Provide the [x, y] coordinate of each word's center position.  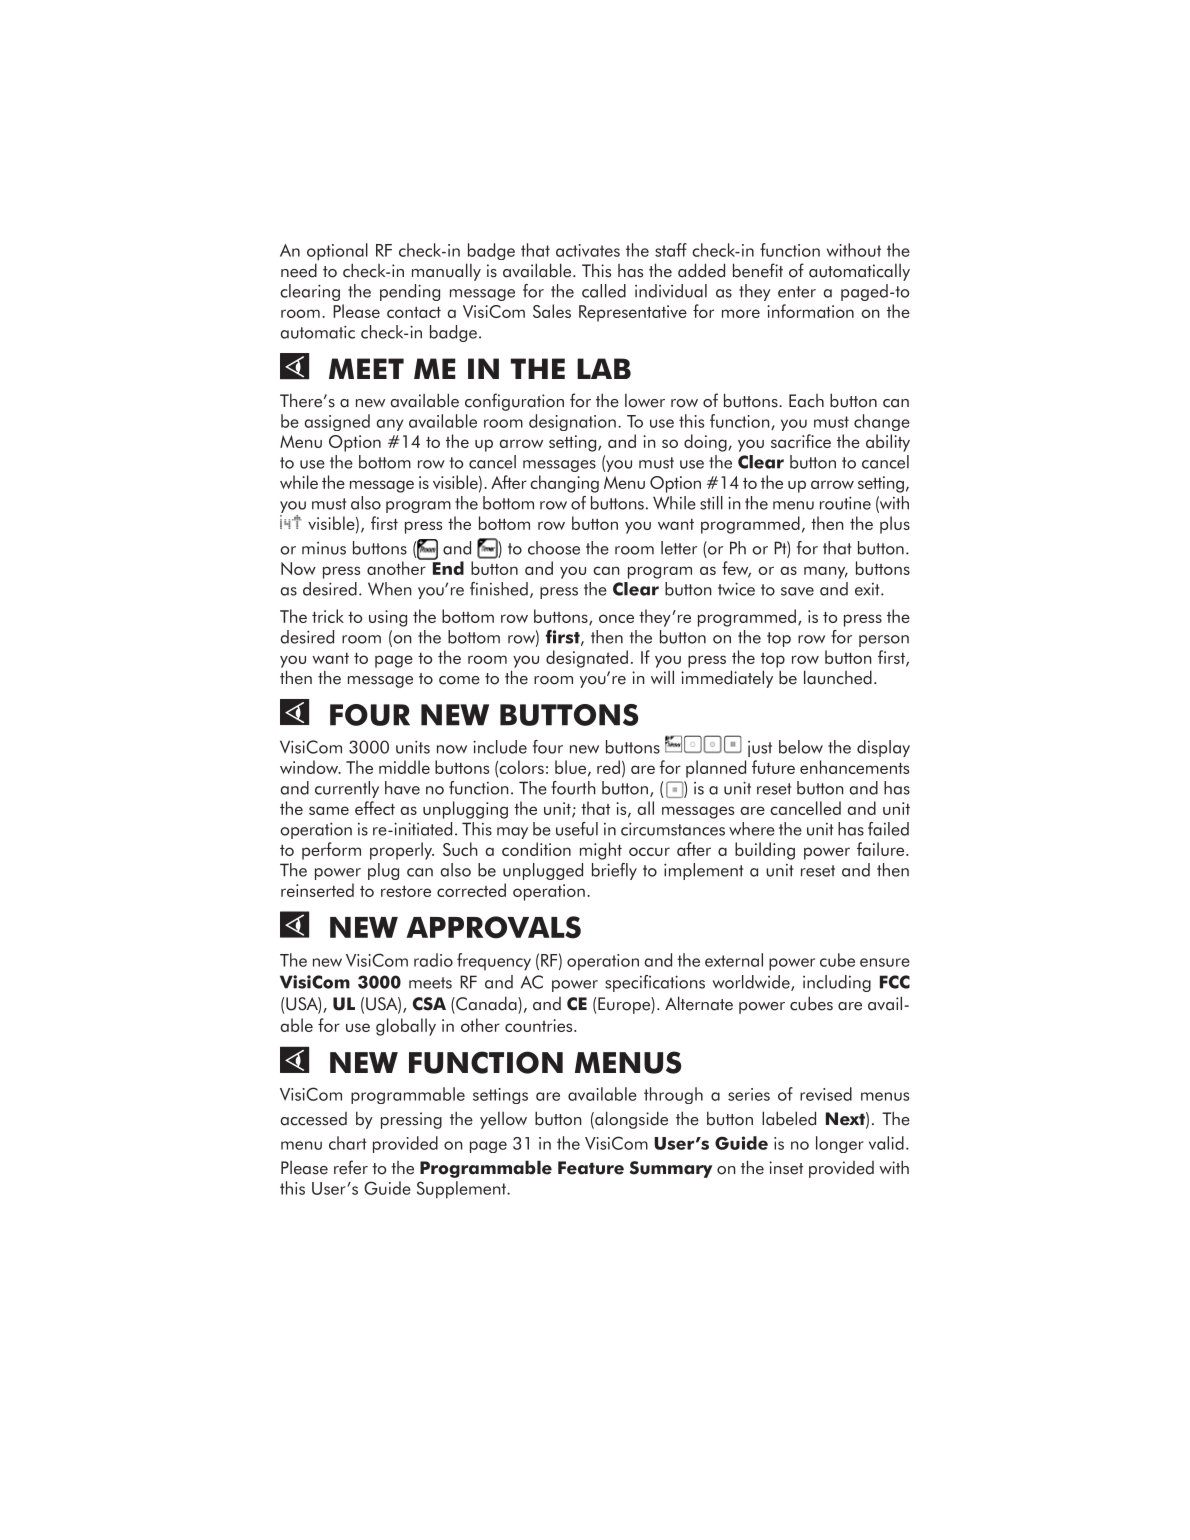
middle [404, 767]
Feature [591, 1168]
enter [797, 292]
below [801, 747]
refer [351, 1167]
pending [410, 292]
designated [587, 659]
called [604, 291]
